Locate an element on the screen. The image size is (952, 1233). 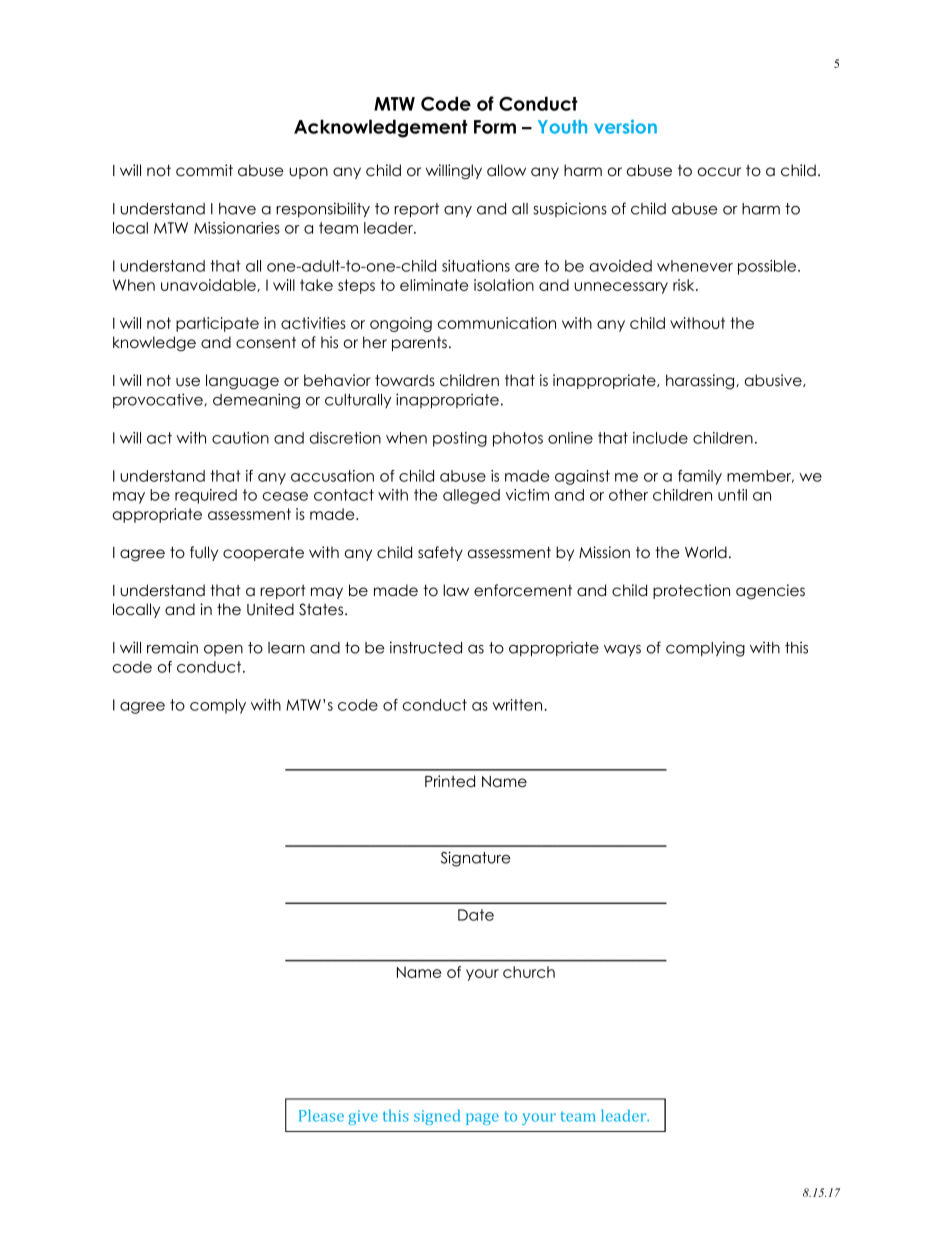
church is located at coordinates (529, 972).
